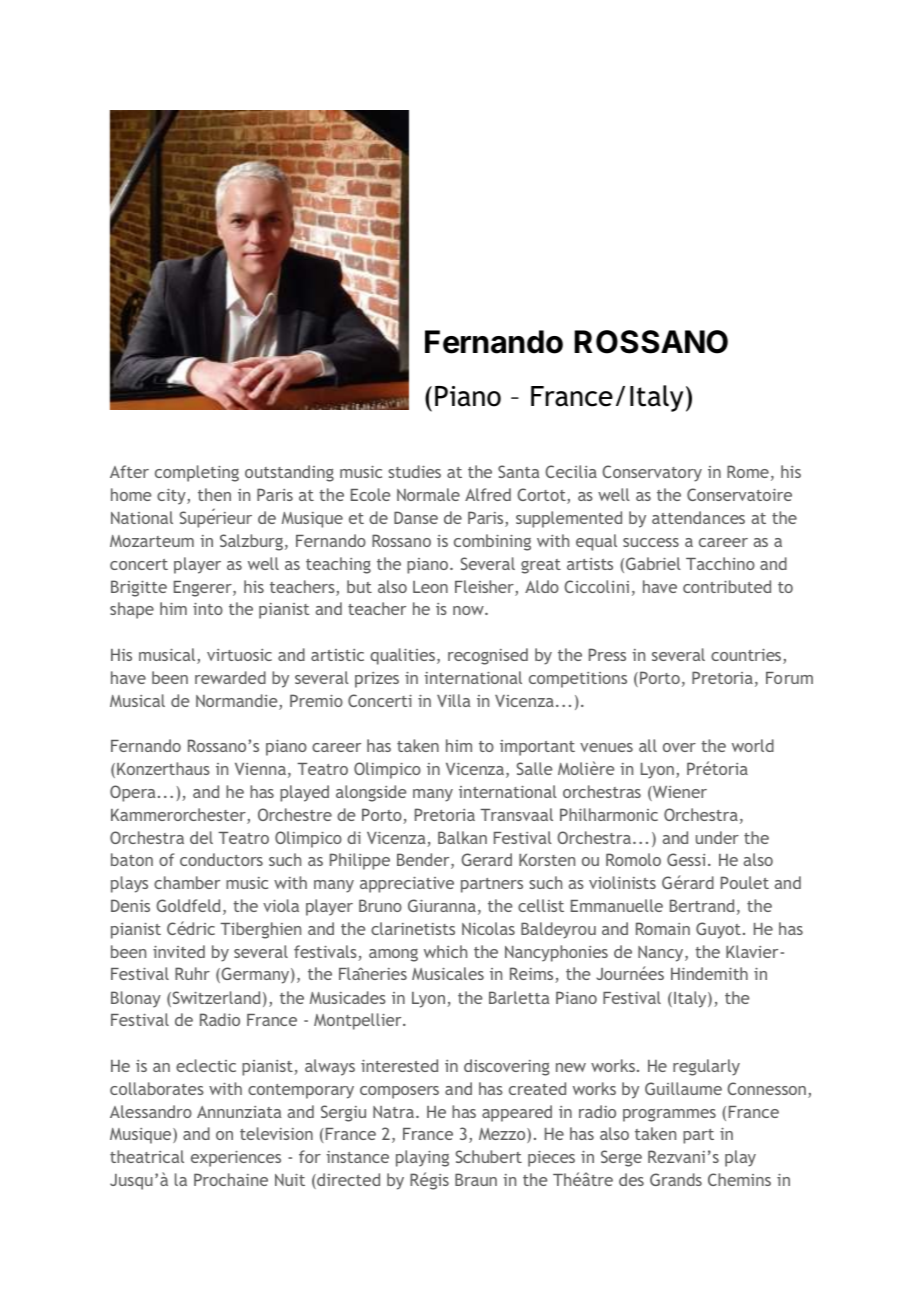 This screenshot has height=1308, width=924. What do you see at coordinates (489, 1156) in the screenshot?
I see `Schubert` at bounding box center [489, 1156].
